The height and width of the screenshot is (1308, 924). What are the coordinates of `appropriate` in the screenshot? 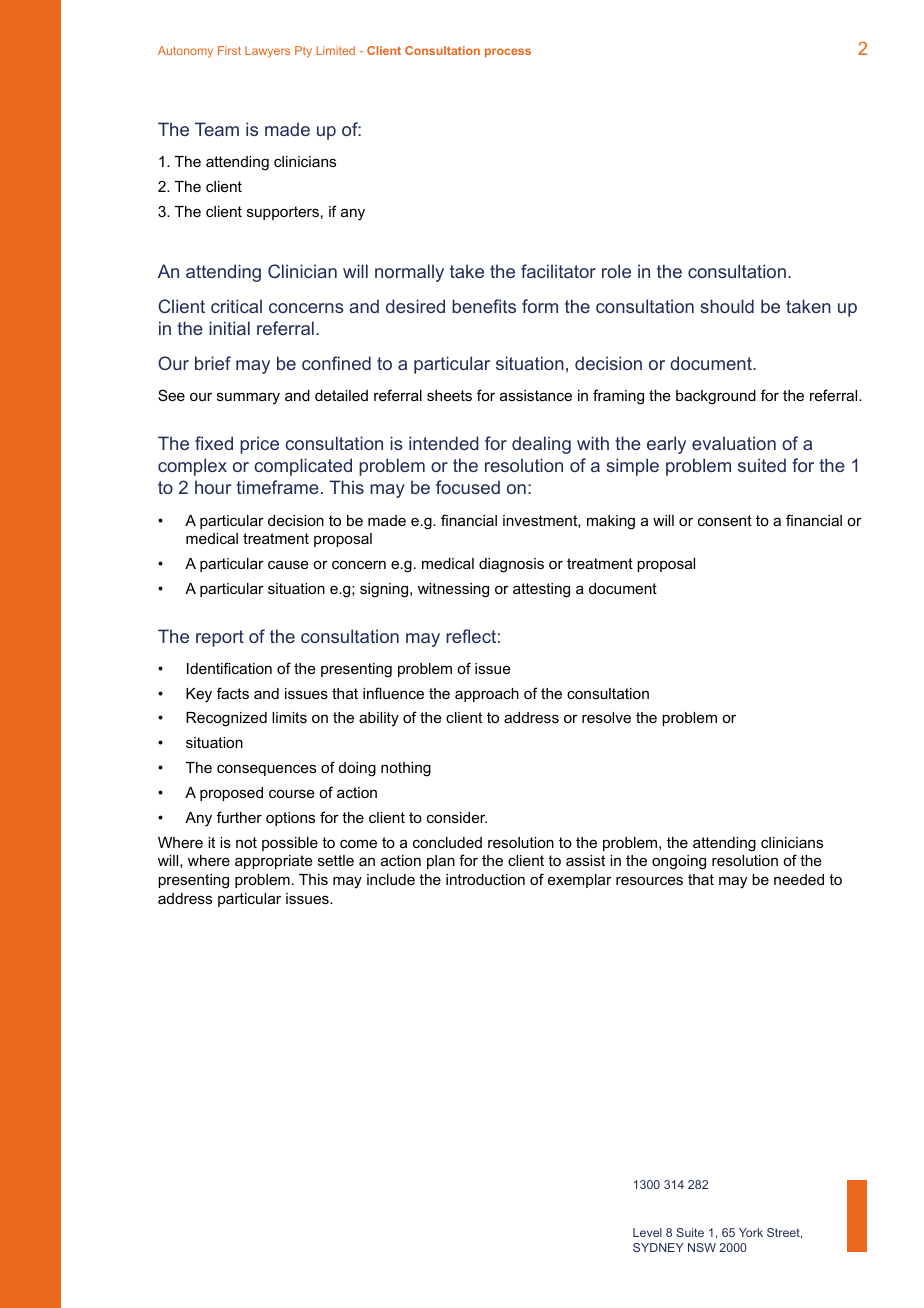 It's located at (274, 862).
